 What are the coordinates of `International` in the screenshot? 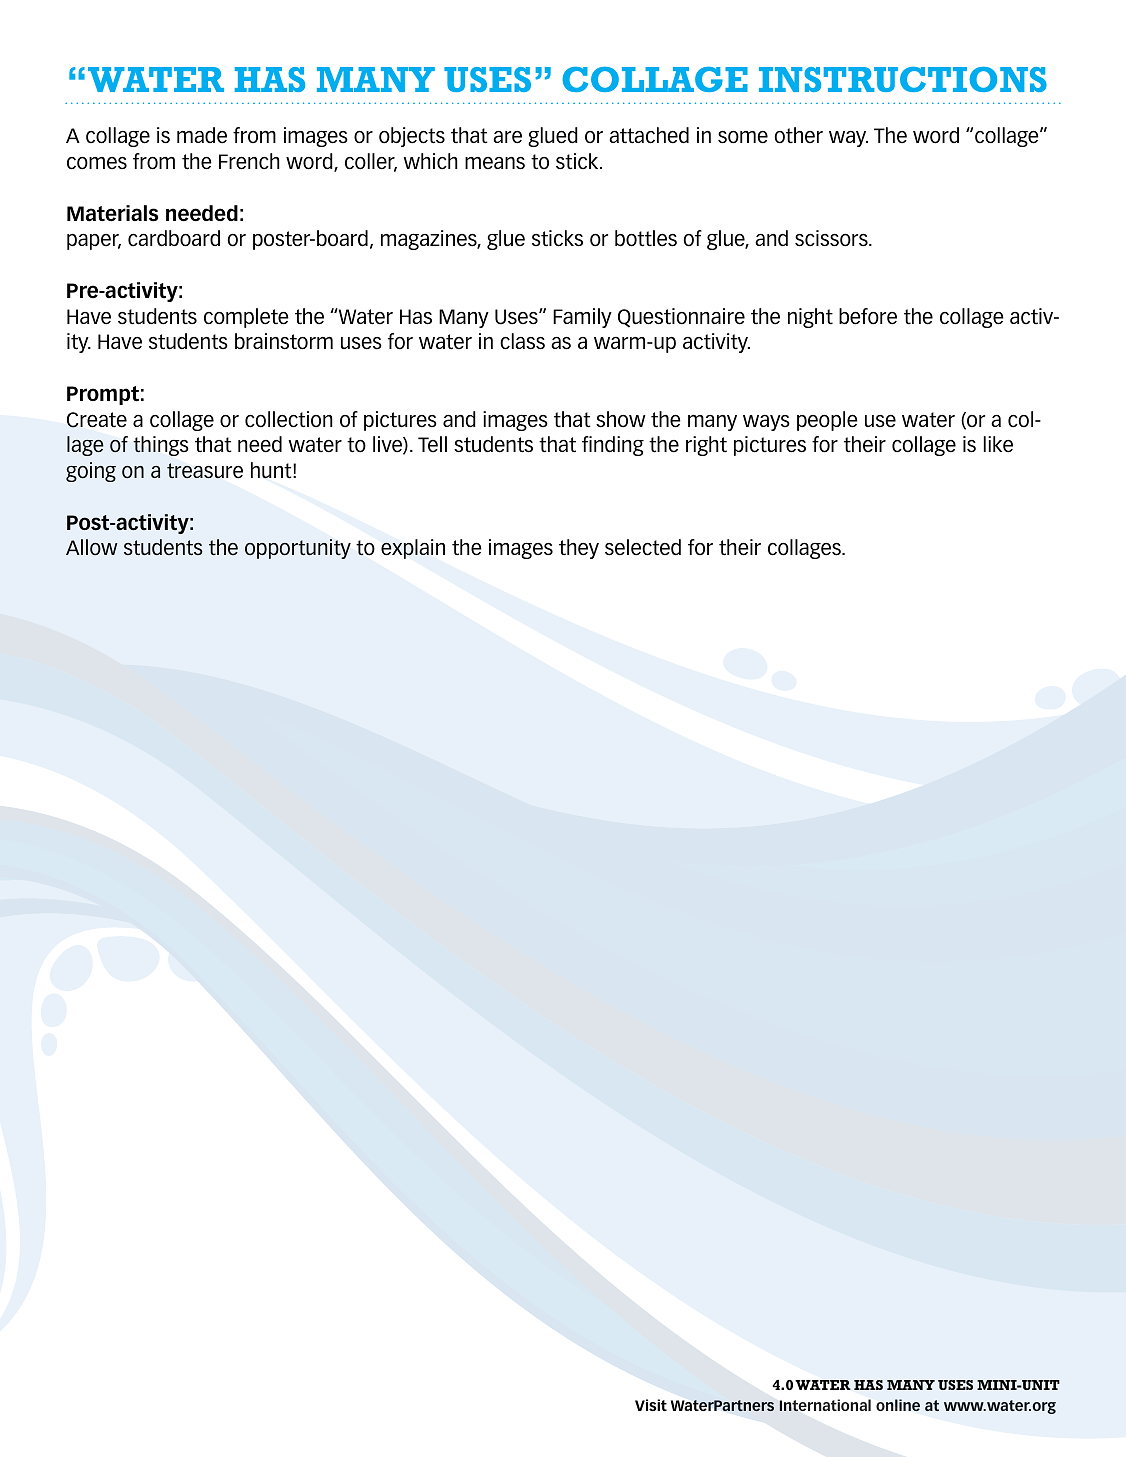 It's located at (825, 1405).
